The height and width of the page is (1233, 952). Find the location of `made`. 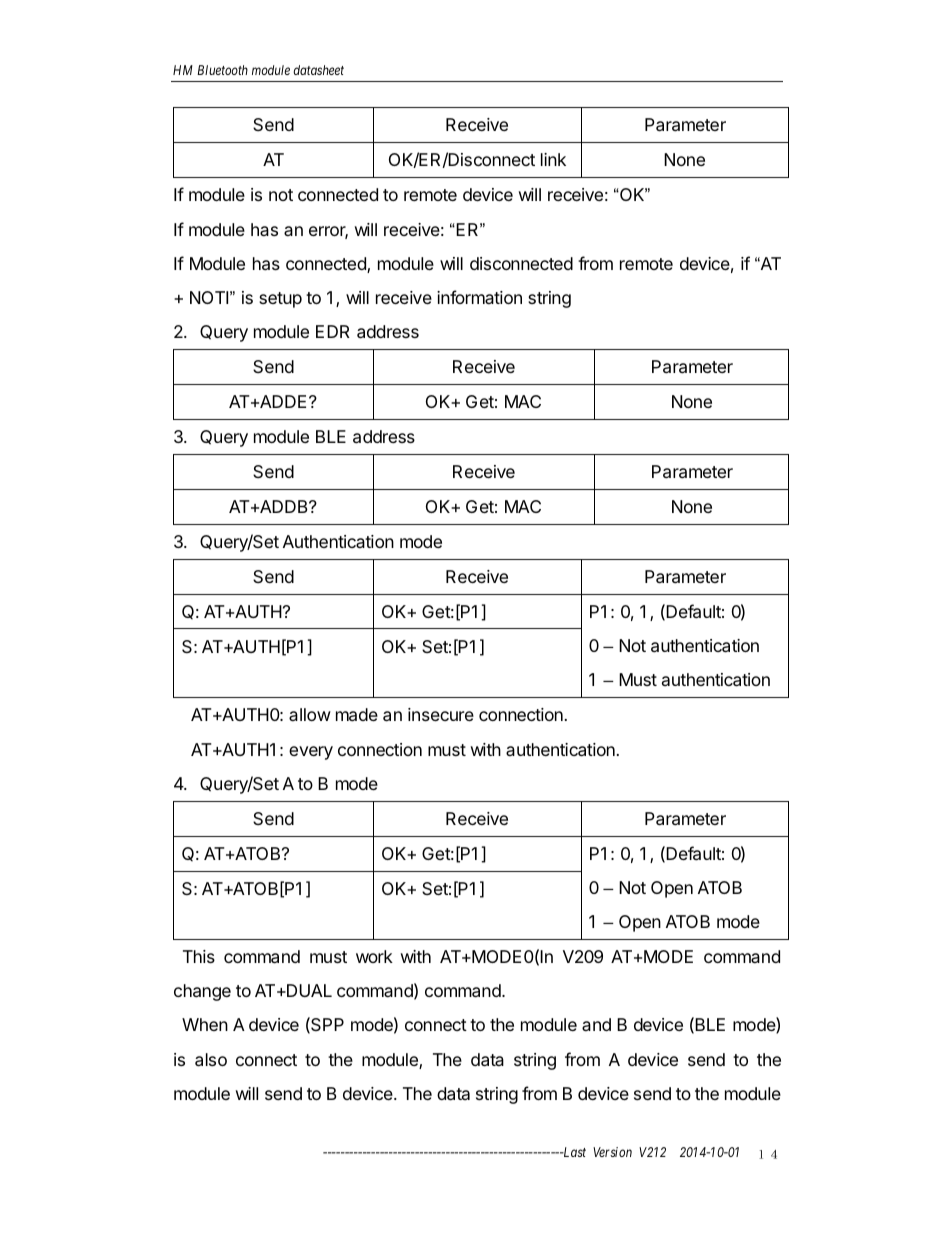

made is located at coordinates (357, 715).
